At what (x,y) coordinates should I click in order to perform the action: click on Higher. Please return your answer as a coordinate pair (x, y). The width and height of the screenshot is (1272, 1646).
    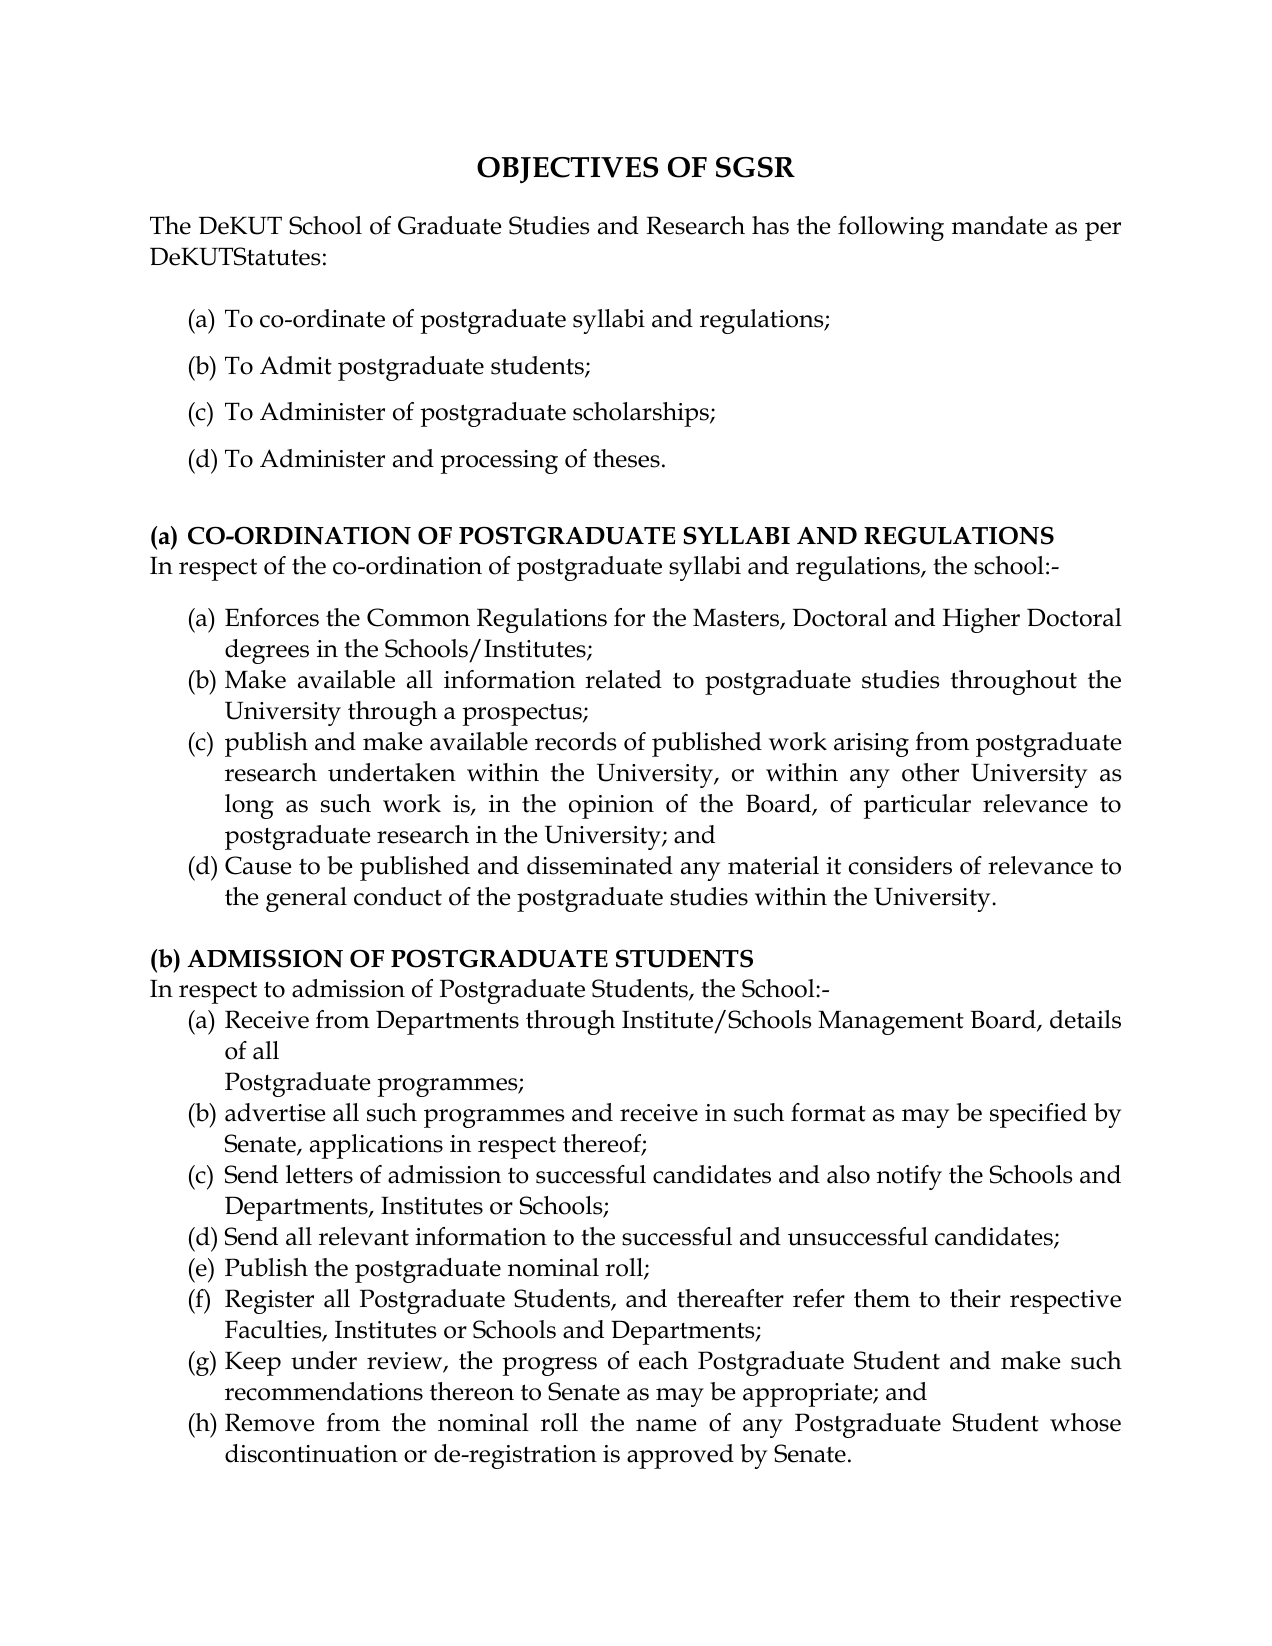
    Looking at the image, I should click on (981, 620).
